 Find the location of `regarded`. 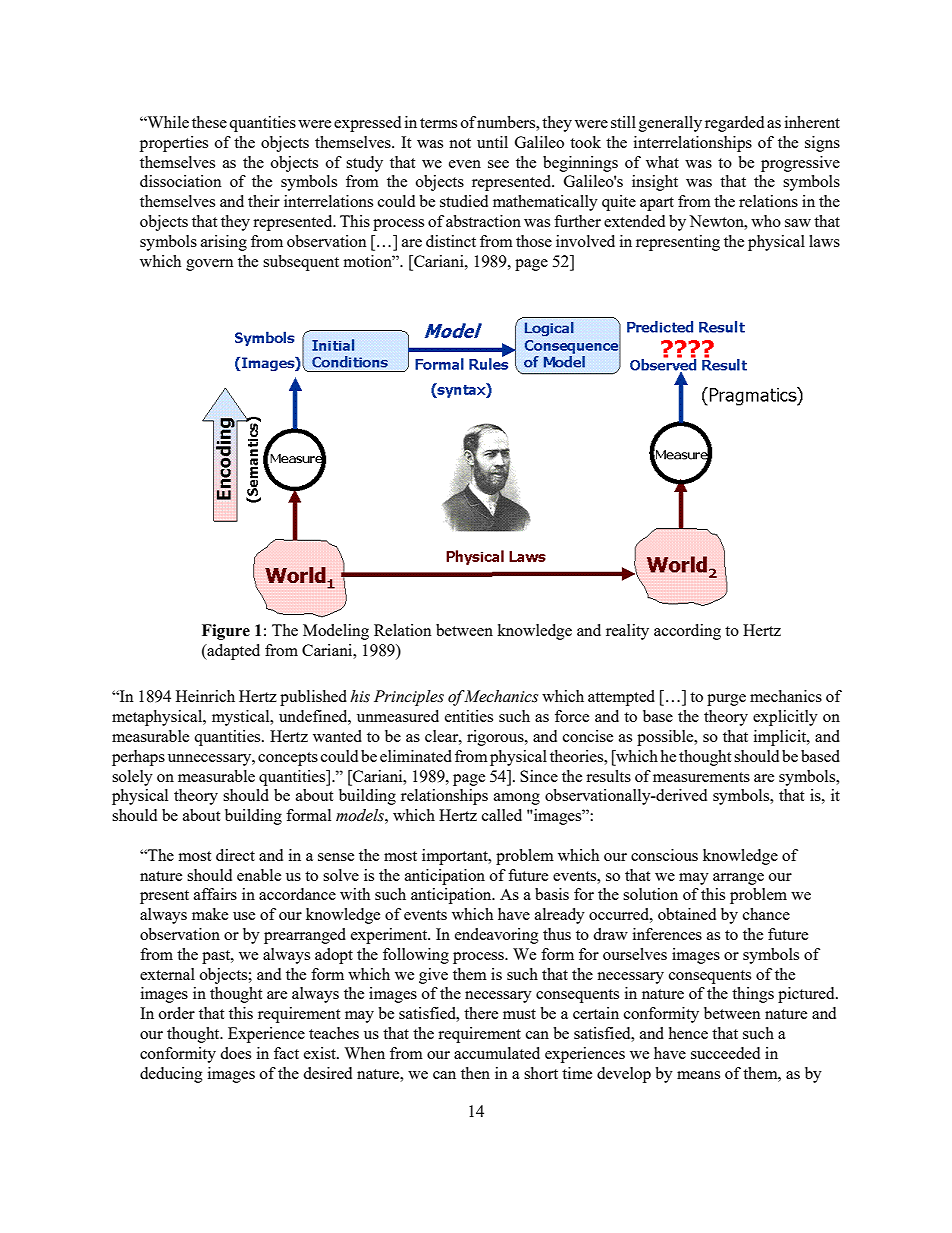

regarded is located at coordinates (734, 124).
